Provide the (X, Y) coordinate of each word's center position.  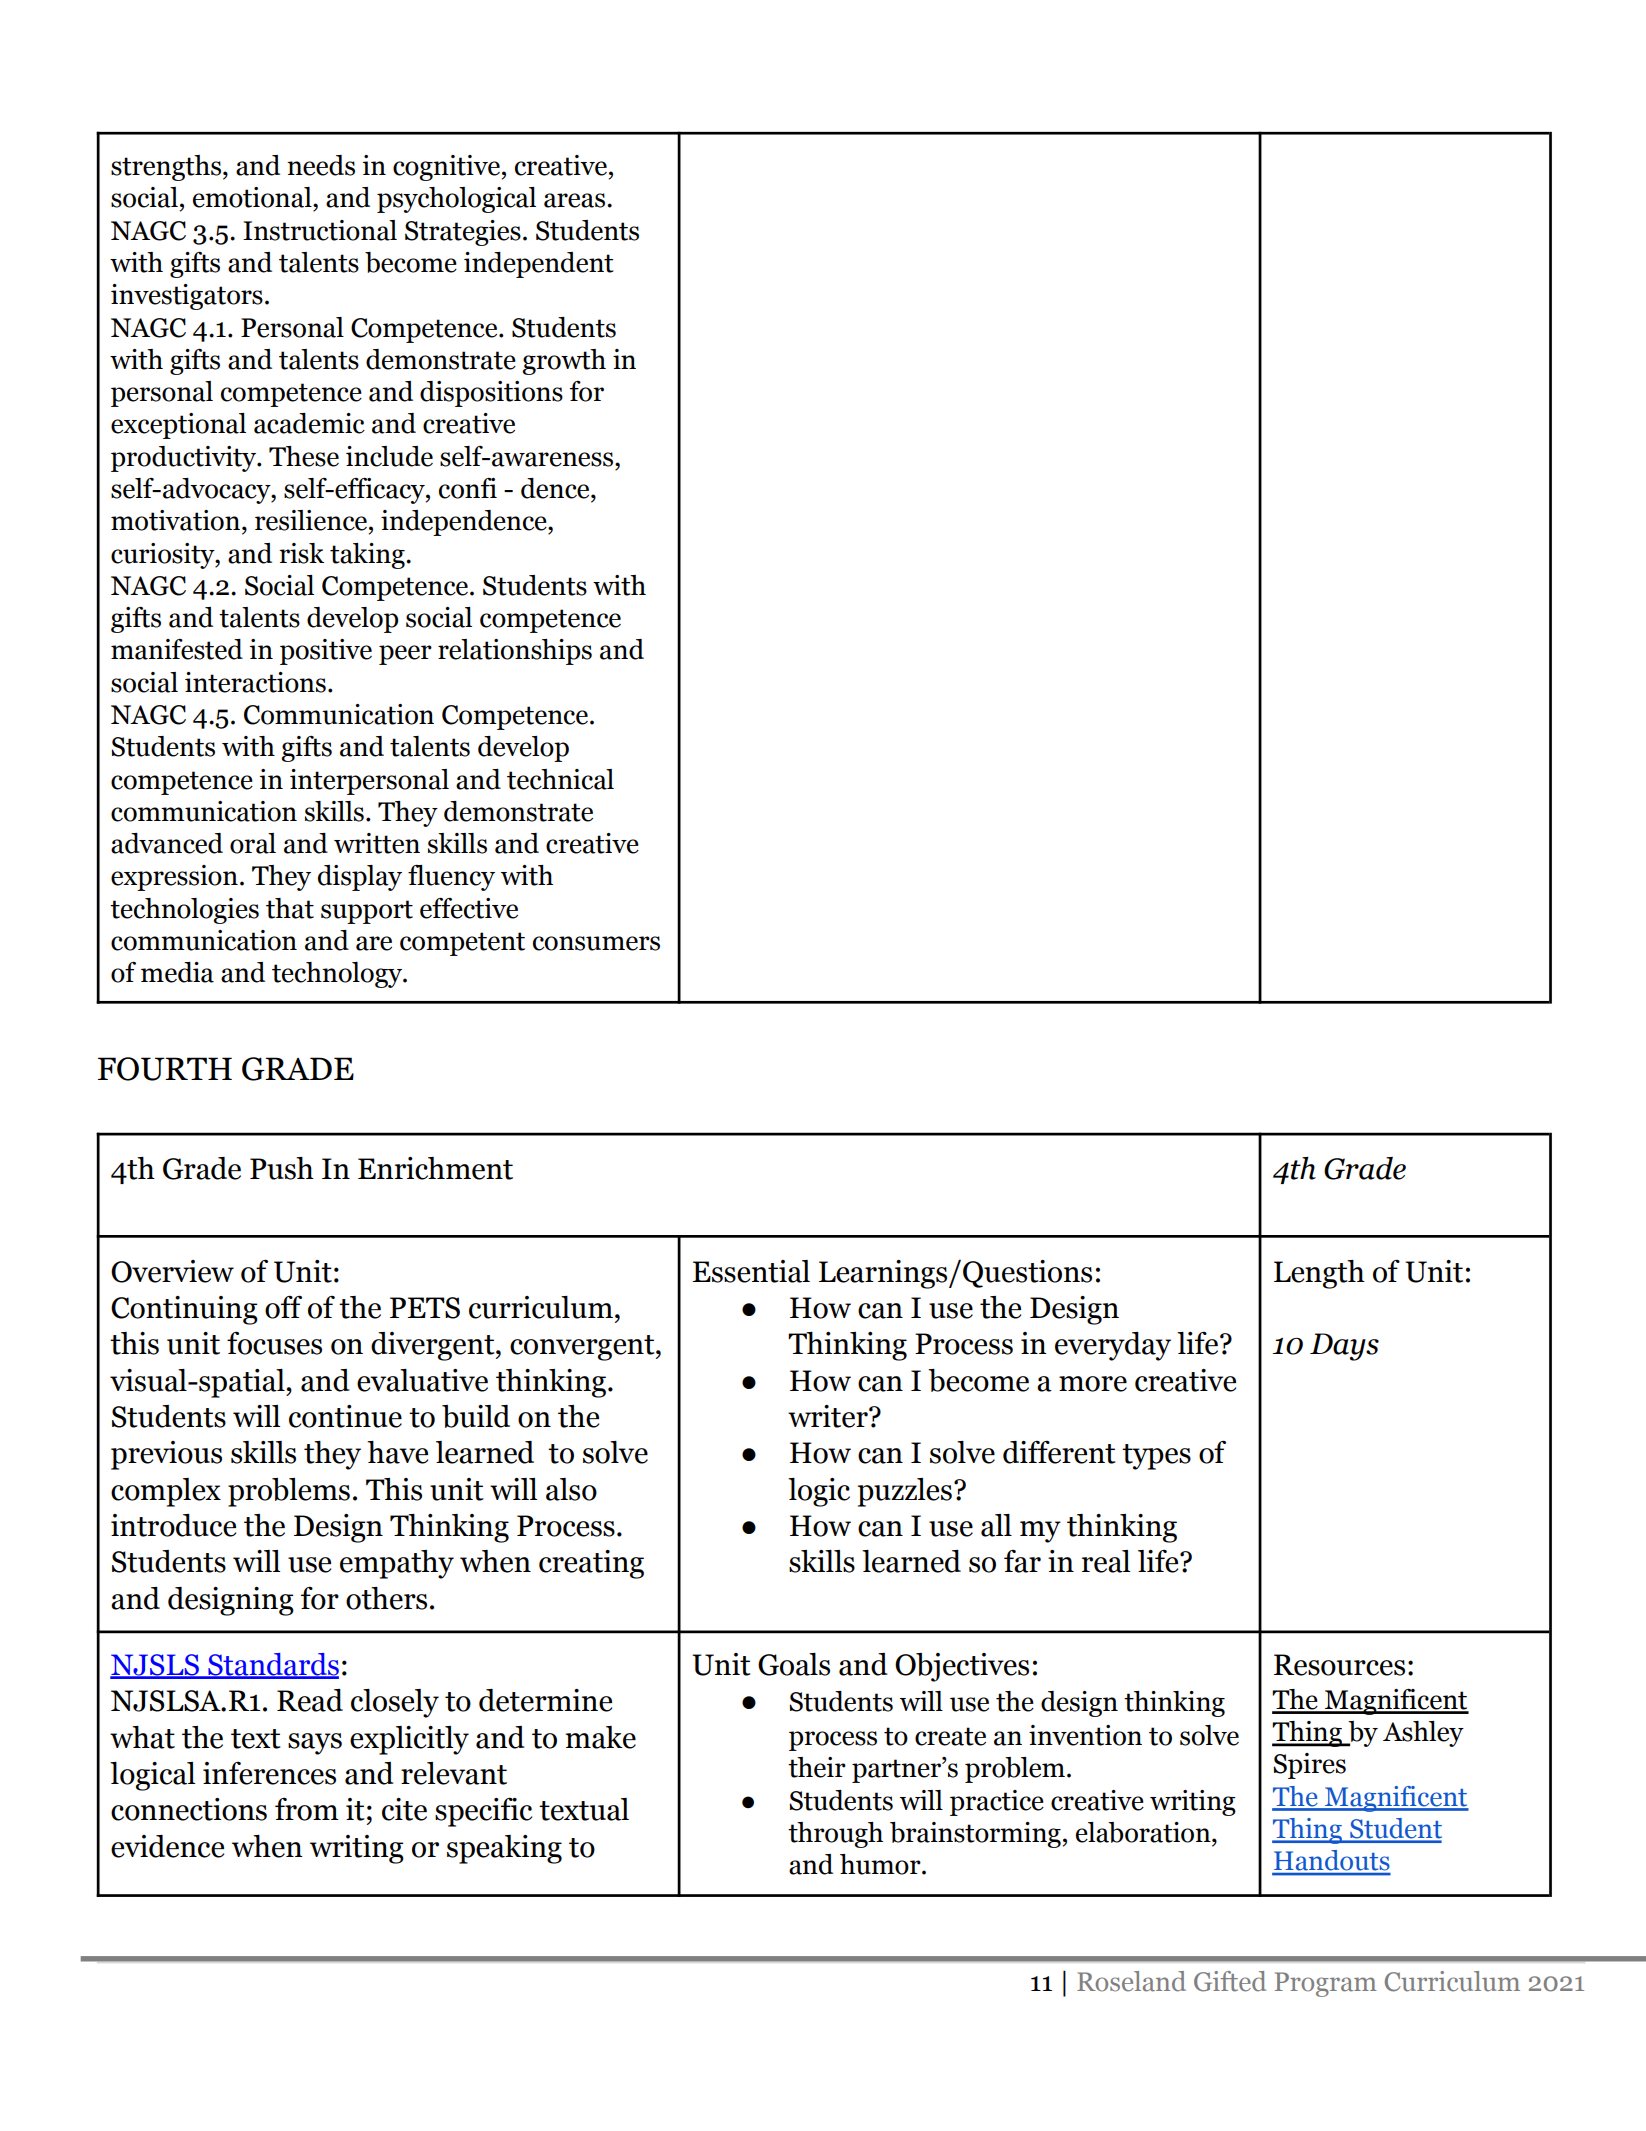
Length (1319, 1274)
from (307, 1809)
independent (539, 265)
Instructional (320, 230)
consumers (596, 943)
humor (881, 1864)
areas (576, 200)
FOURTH (165, 1069)
